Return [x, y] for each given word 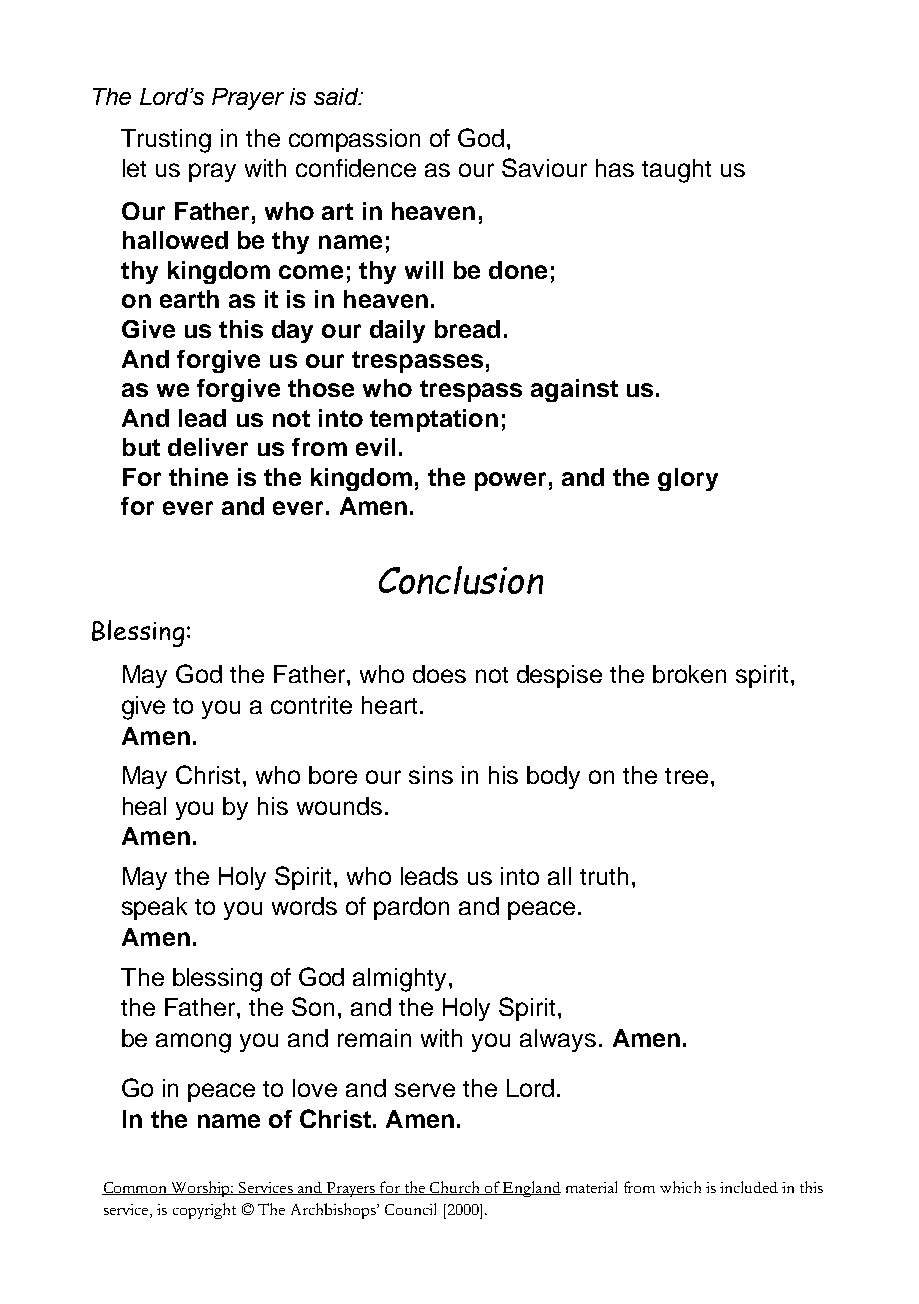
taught [676, 171]
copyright [204, 1211]
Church [455, 1188]
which [680, 1187]
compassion [354, 140]
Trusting [166, 141]
